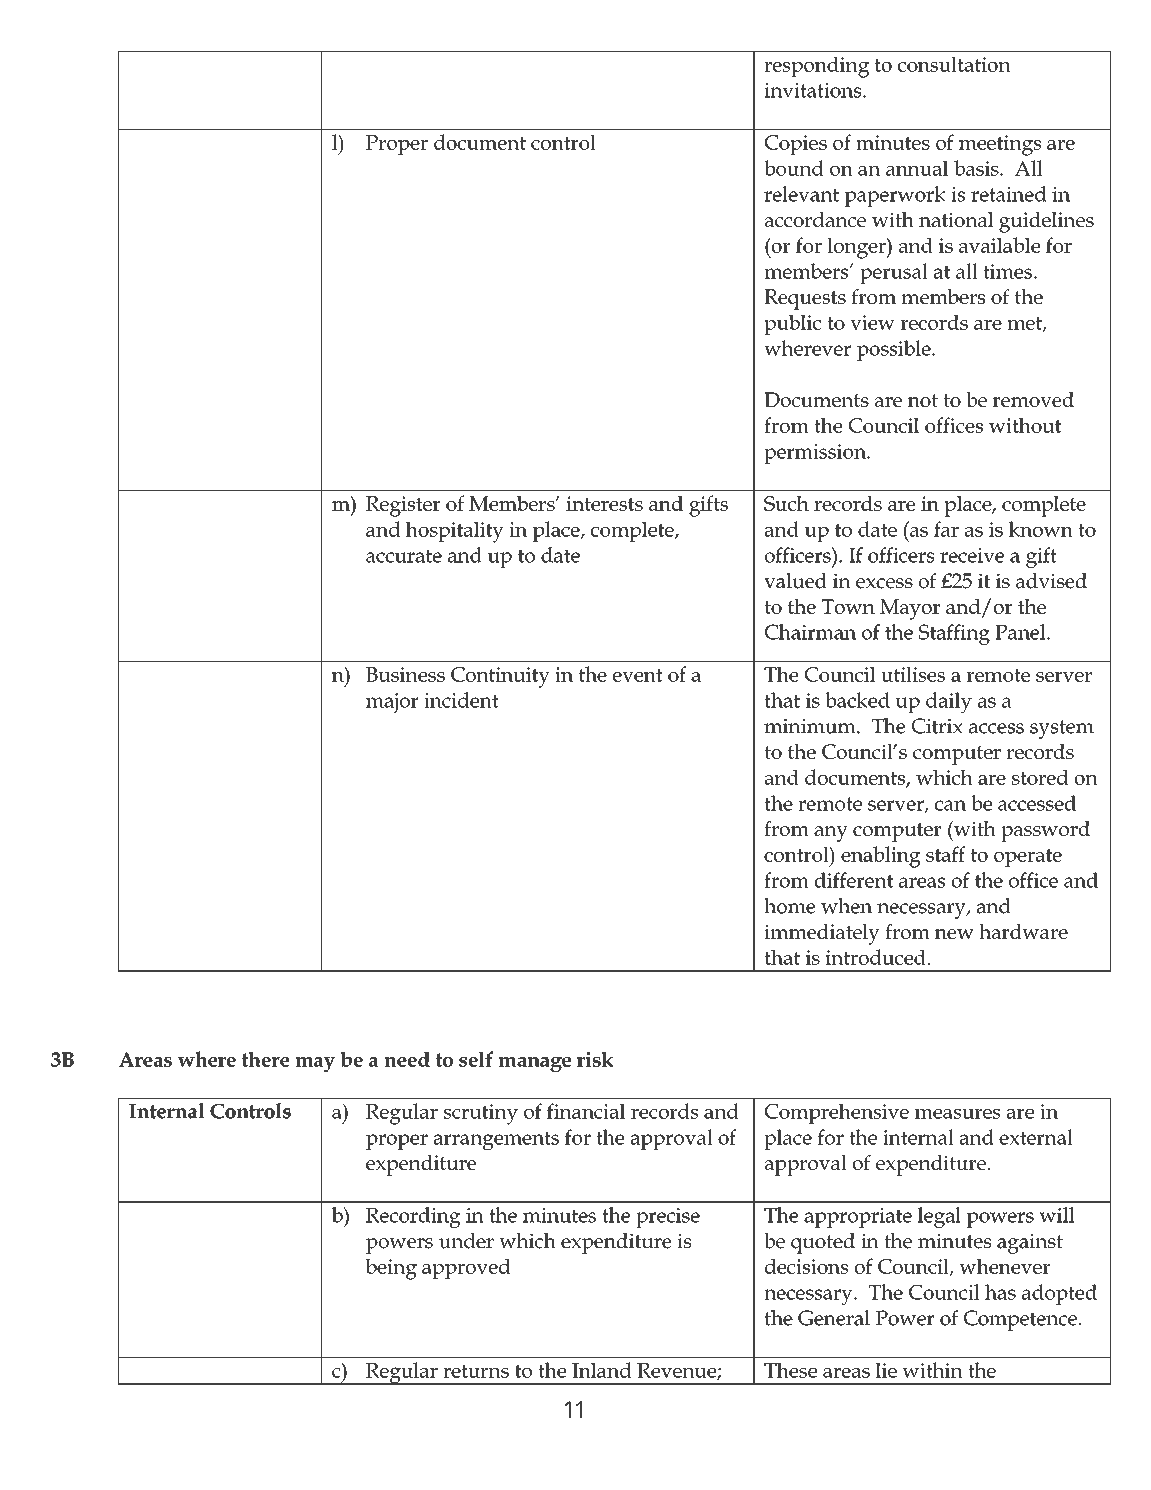 This screenshot has width=1151, height=1490. Describe the element at coordinates (1020, 1320) in the screenshot. I see `Competence` at that location.
